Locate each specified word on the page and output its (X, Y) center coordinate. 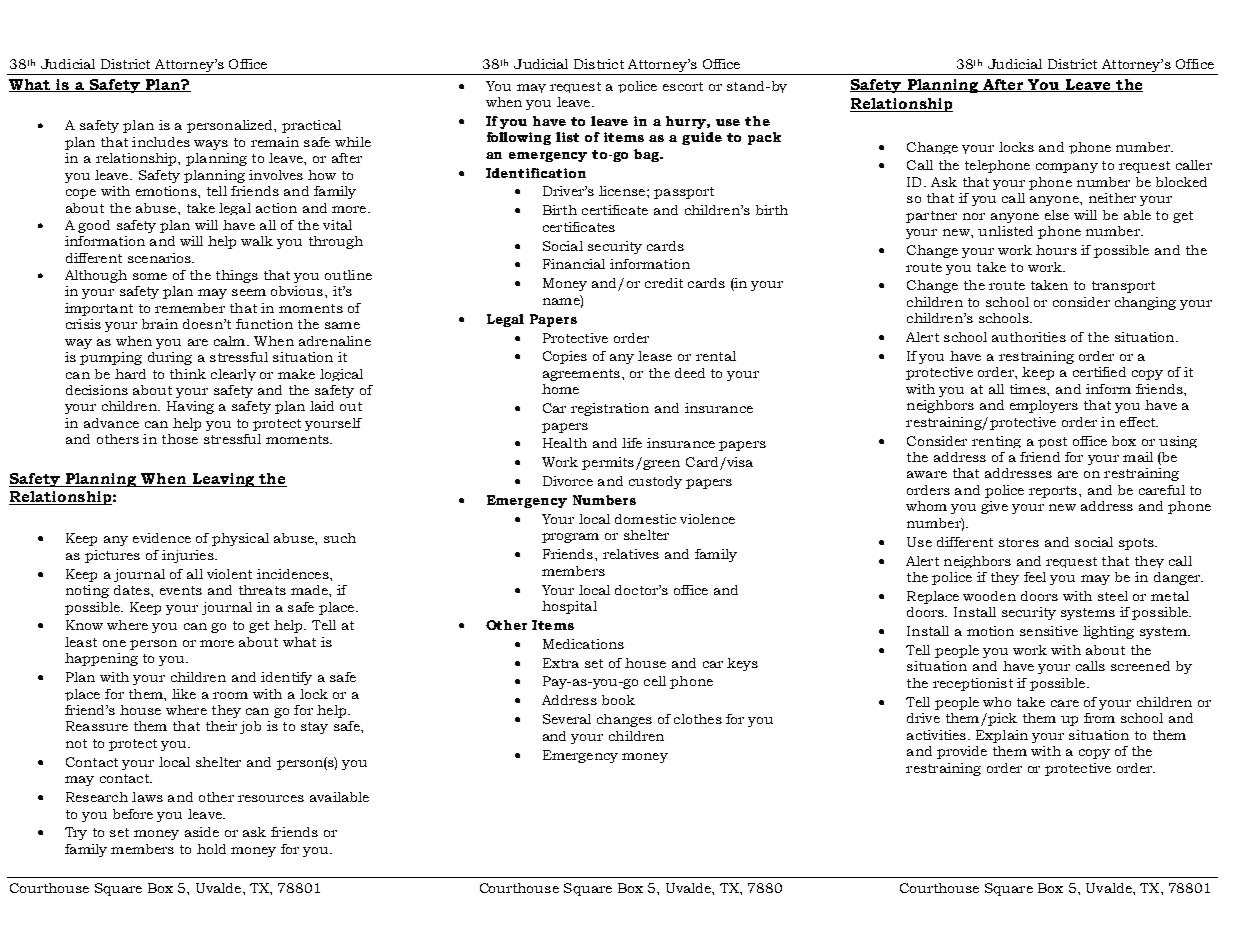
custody (655, 482)
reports (1054, 492)
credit (664, 283)
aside (202, 832)
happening (101, 659)
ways (211, 145)
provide (962, 752)
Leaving (223, 480)
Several (567, 719)
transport (1123, 287)
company (1067, 168)
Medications (583, 644)
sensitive (1049, 631)
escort (683, 86)
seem (249, 292)
